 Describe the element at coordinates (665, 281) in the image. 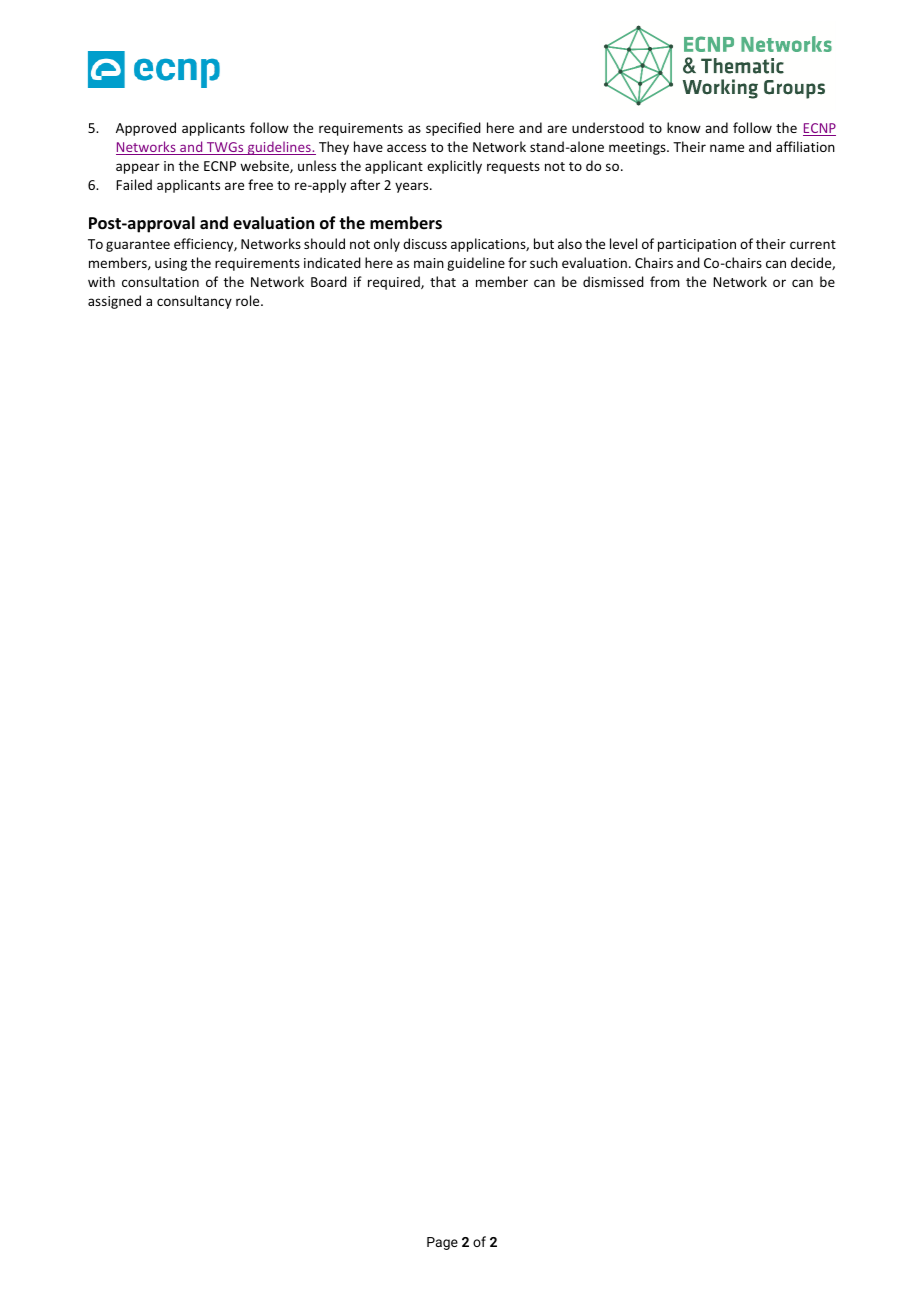

I see `from` at that location.
